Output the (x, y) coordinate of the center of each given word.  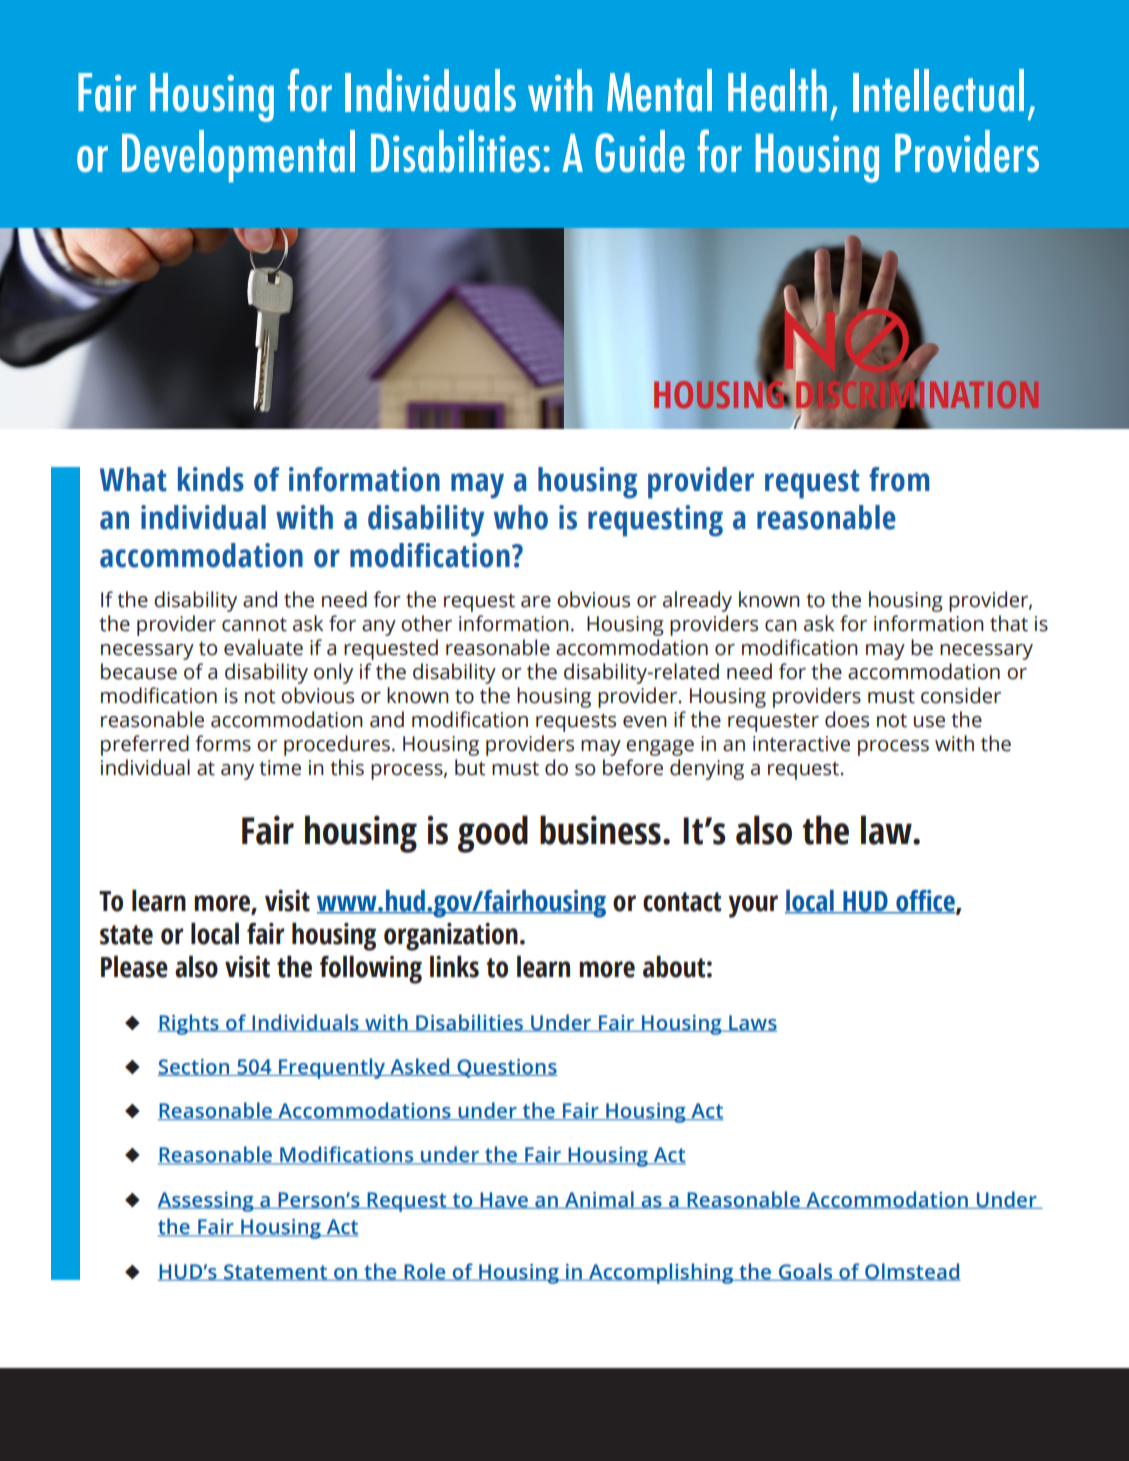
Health (777, 90)
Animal (599, 1200)
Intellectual (938, 90)
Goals (805, 1272)
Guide (640, 151)
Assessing (207, 1202)
